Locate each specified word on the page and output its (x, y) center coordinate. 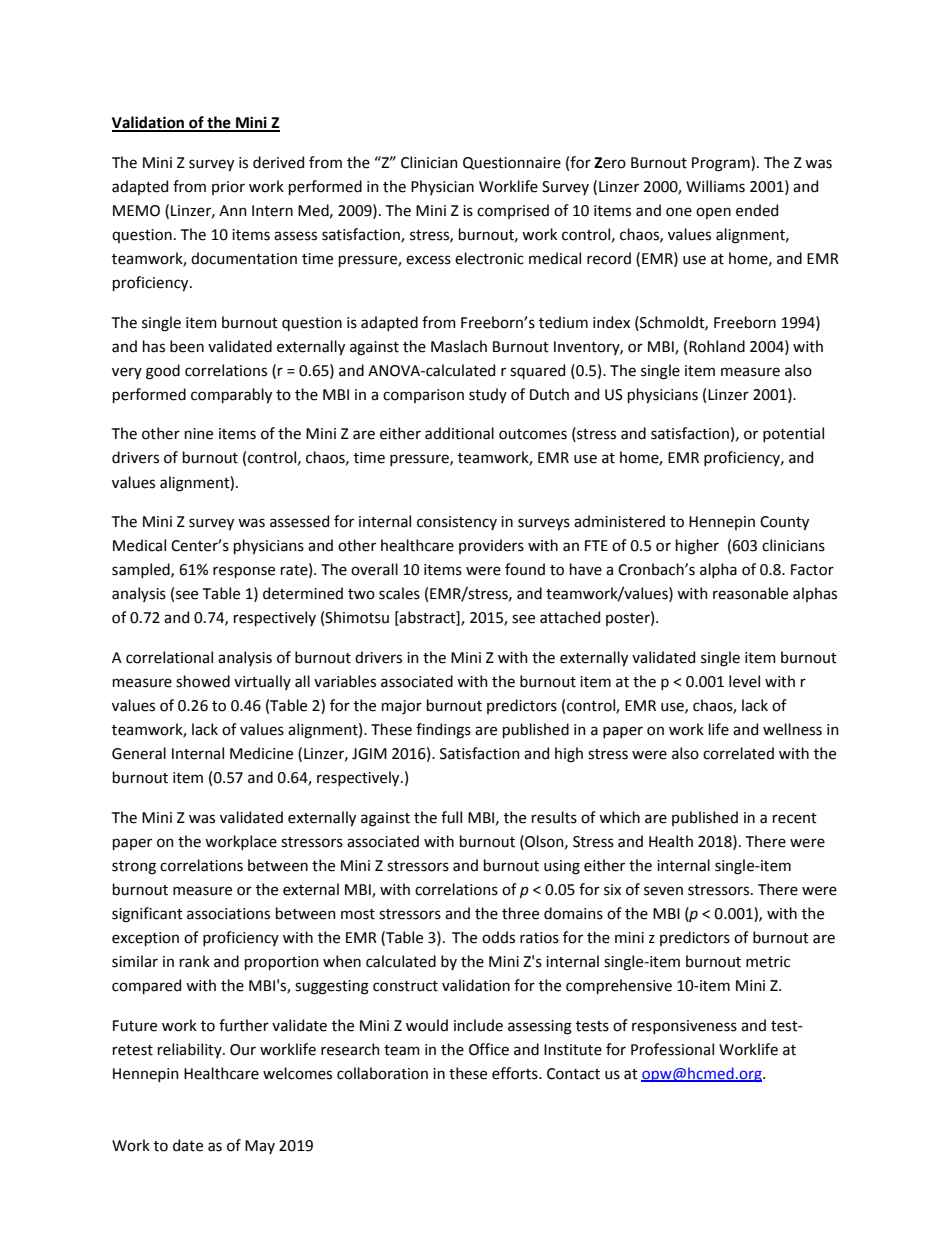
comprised (513, 211)
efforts (516, 1073)
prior (228, 188)
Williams (715, 186)
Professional (672, 1049)
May (260, 1147)
